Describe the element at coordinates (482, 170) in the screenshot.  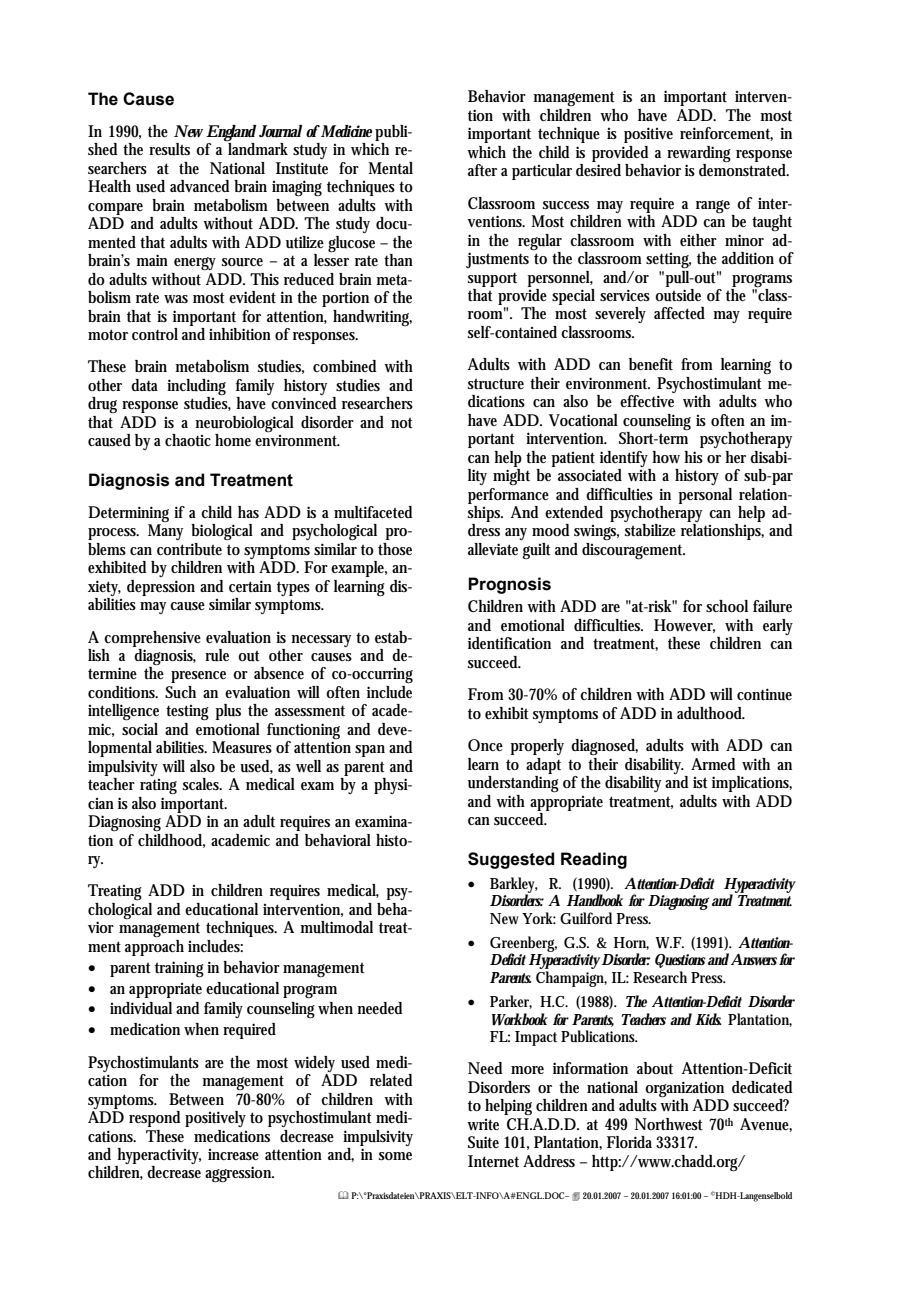
I see `after` at that location.
